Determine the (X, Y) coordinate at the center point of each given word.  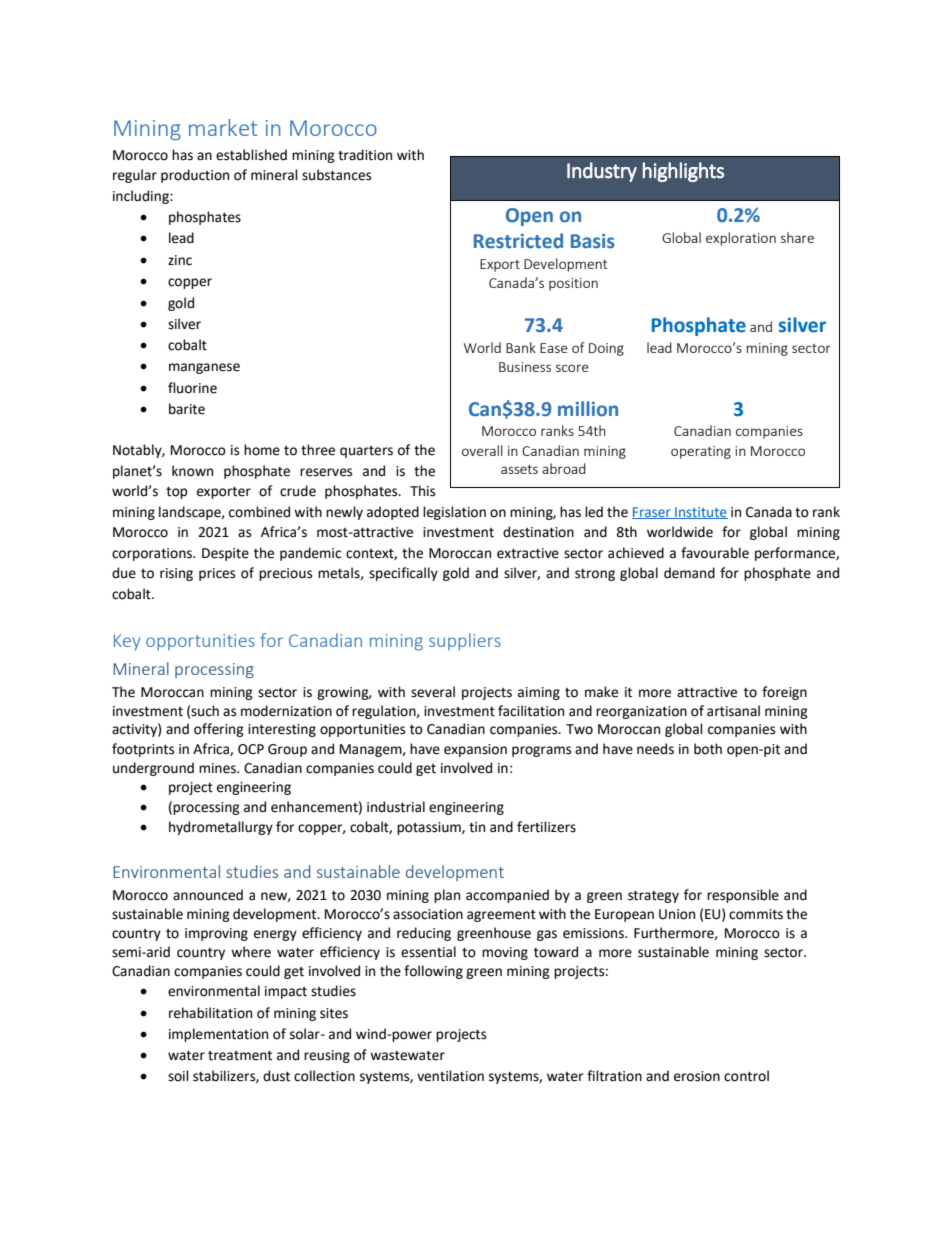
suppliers (465, 642)
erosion (697, 1076)
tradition (365, 155)
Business (525, 367)
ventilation (450, 1076)
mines (218, 768)
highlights (683, 172)
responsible (743, 896)
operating (701, 452)
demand (689, 573)
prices (217, 574)
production (195, 176)
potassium (430, 828)
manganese (204, 368)
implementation (218, 1035)
